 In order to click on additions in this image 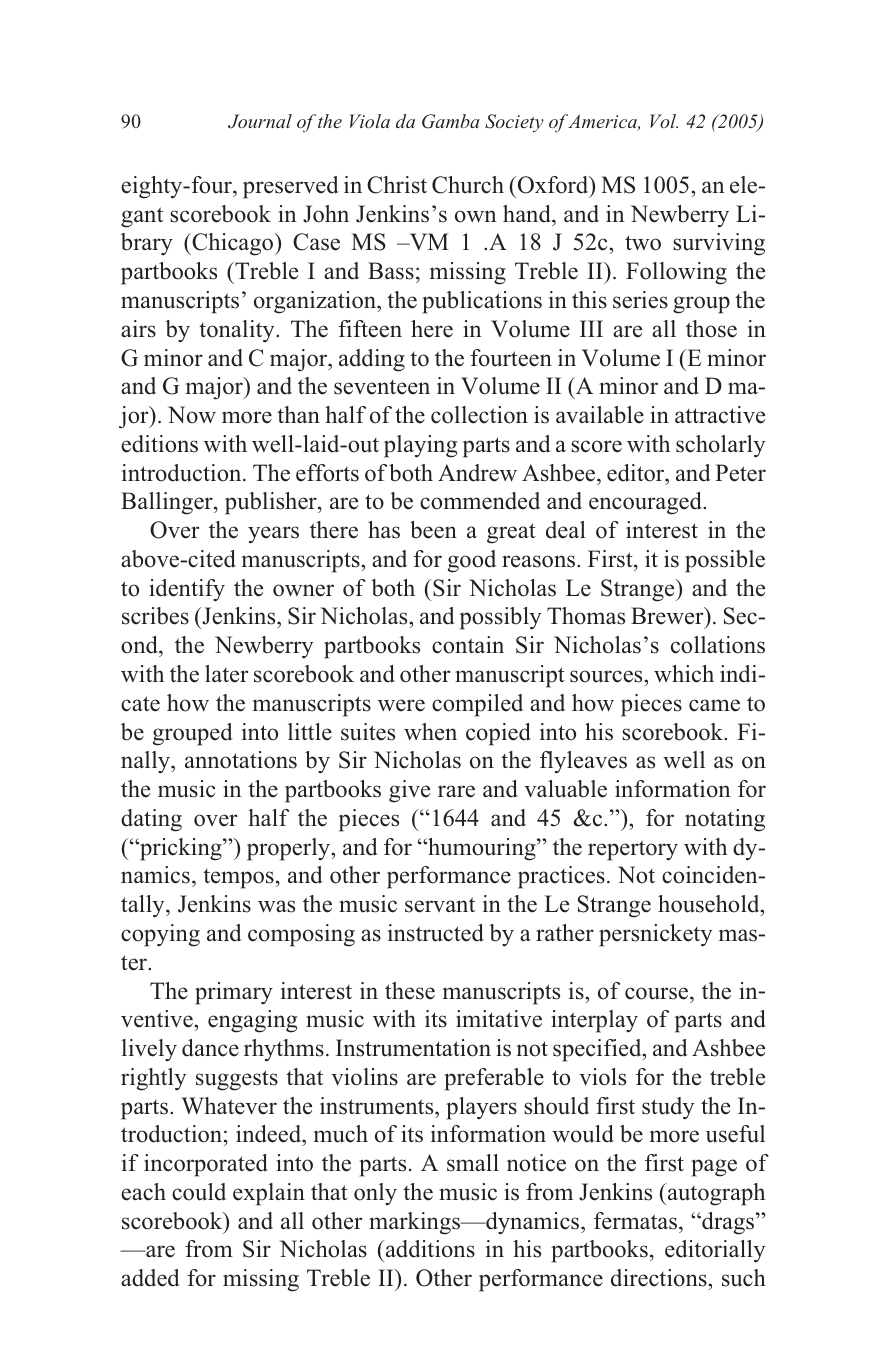, I will do `click(429, 1249)`.
